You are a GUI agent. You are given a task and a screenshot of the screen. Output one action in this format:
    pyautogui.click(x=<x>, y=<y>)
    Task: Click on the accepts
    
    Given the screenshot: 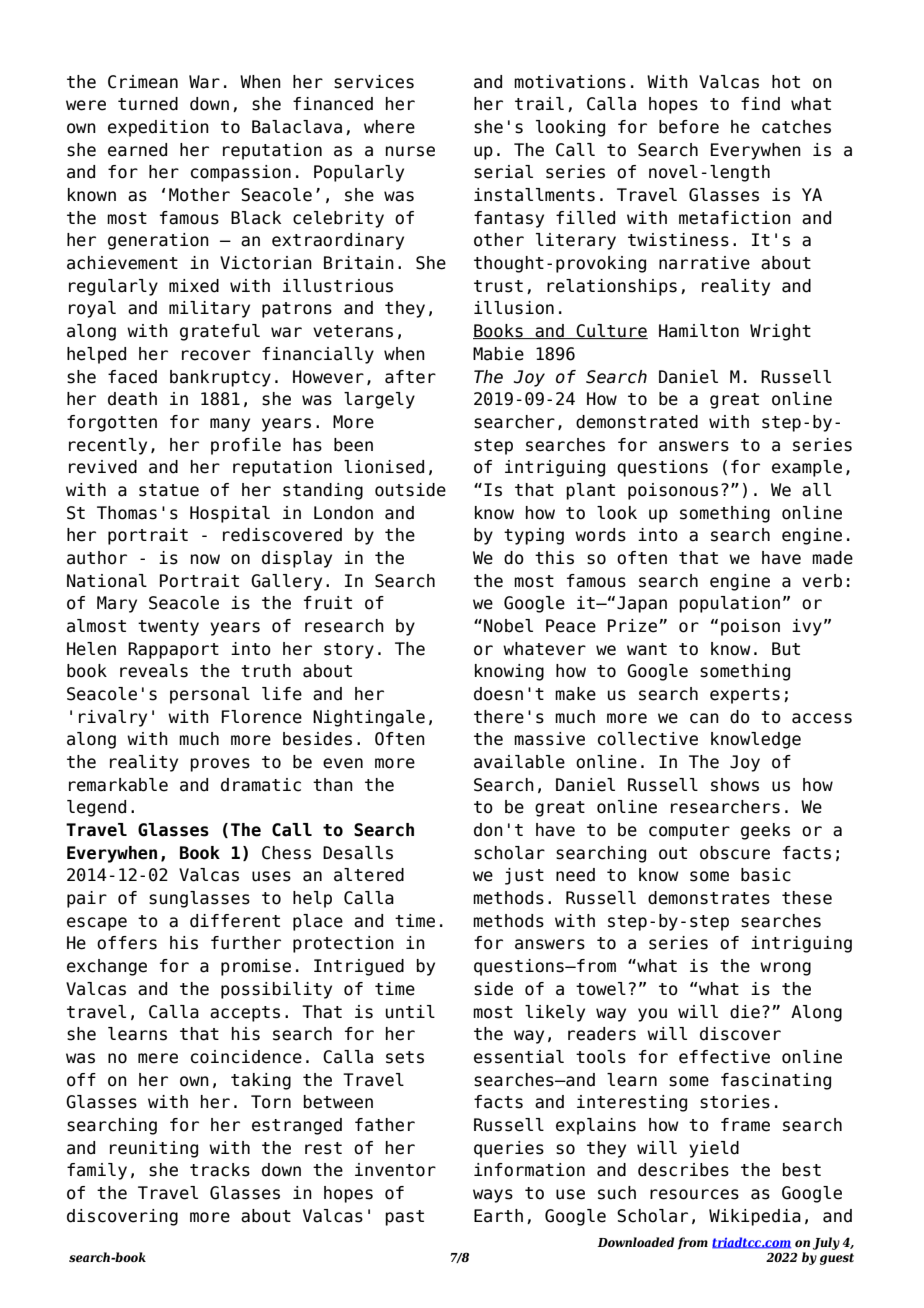 What is the action you would take?
    pyautogui.click(x=245, y=1014)
